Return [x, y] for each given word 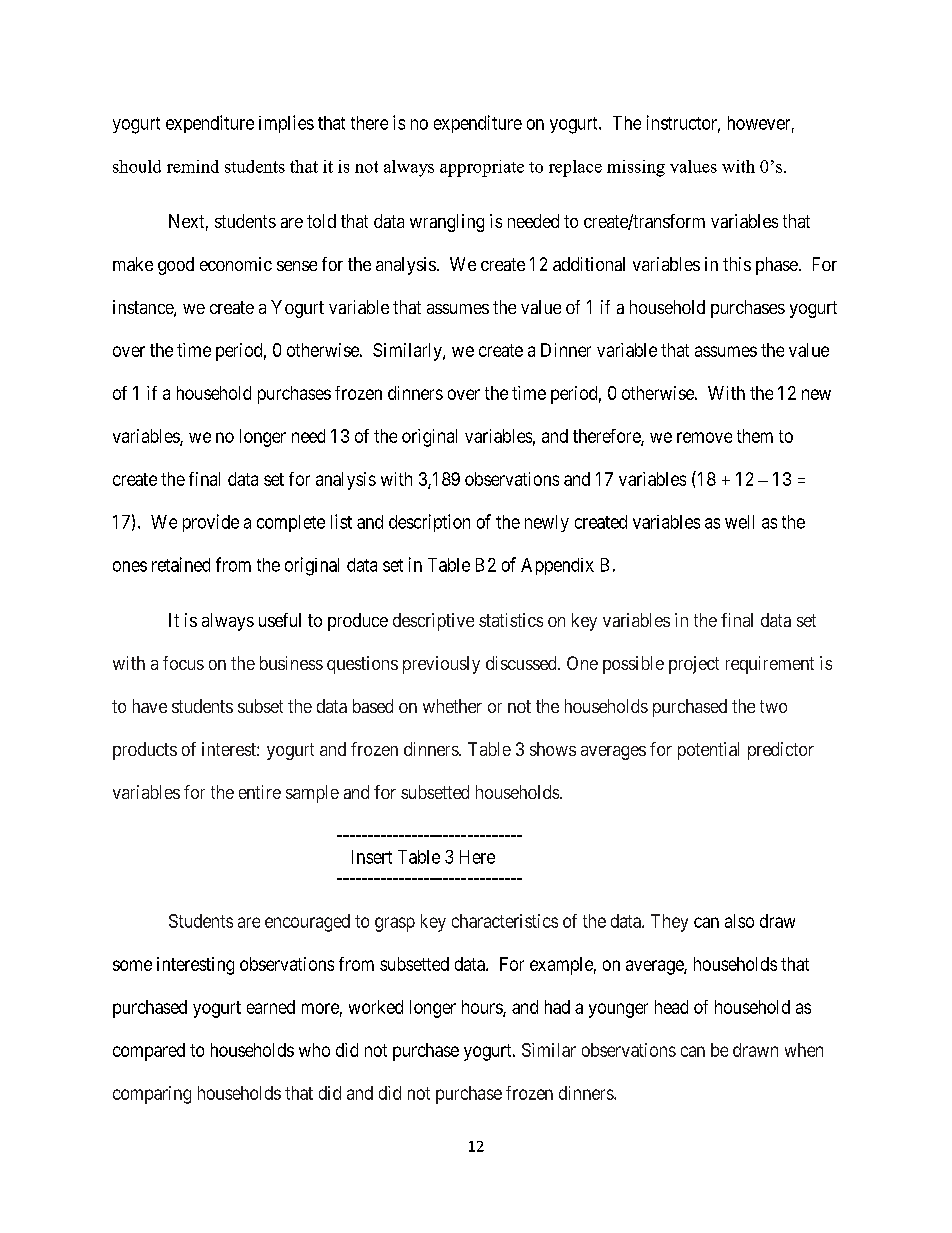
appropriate [482, 168]
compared [149, 1052]
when [804, 1050]
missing [636, 168]
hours [483, 1008]
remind [193, 166]
